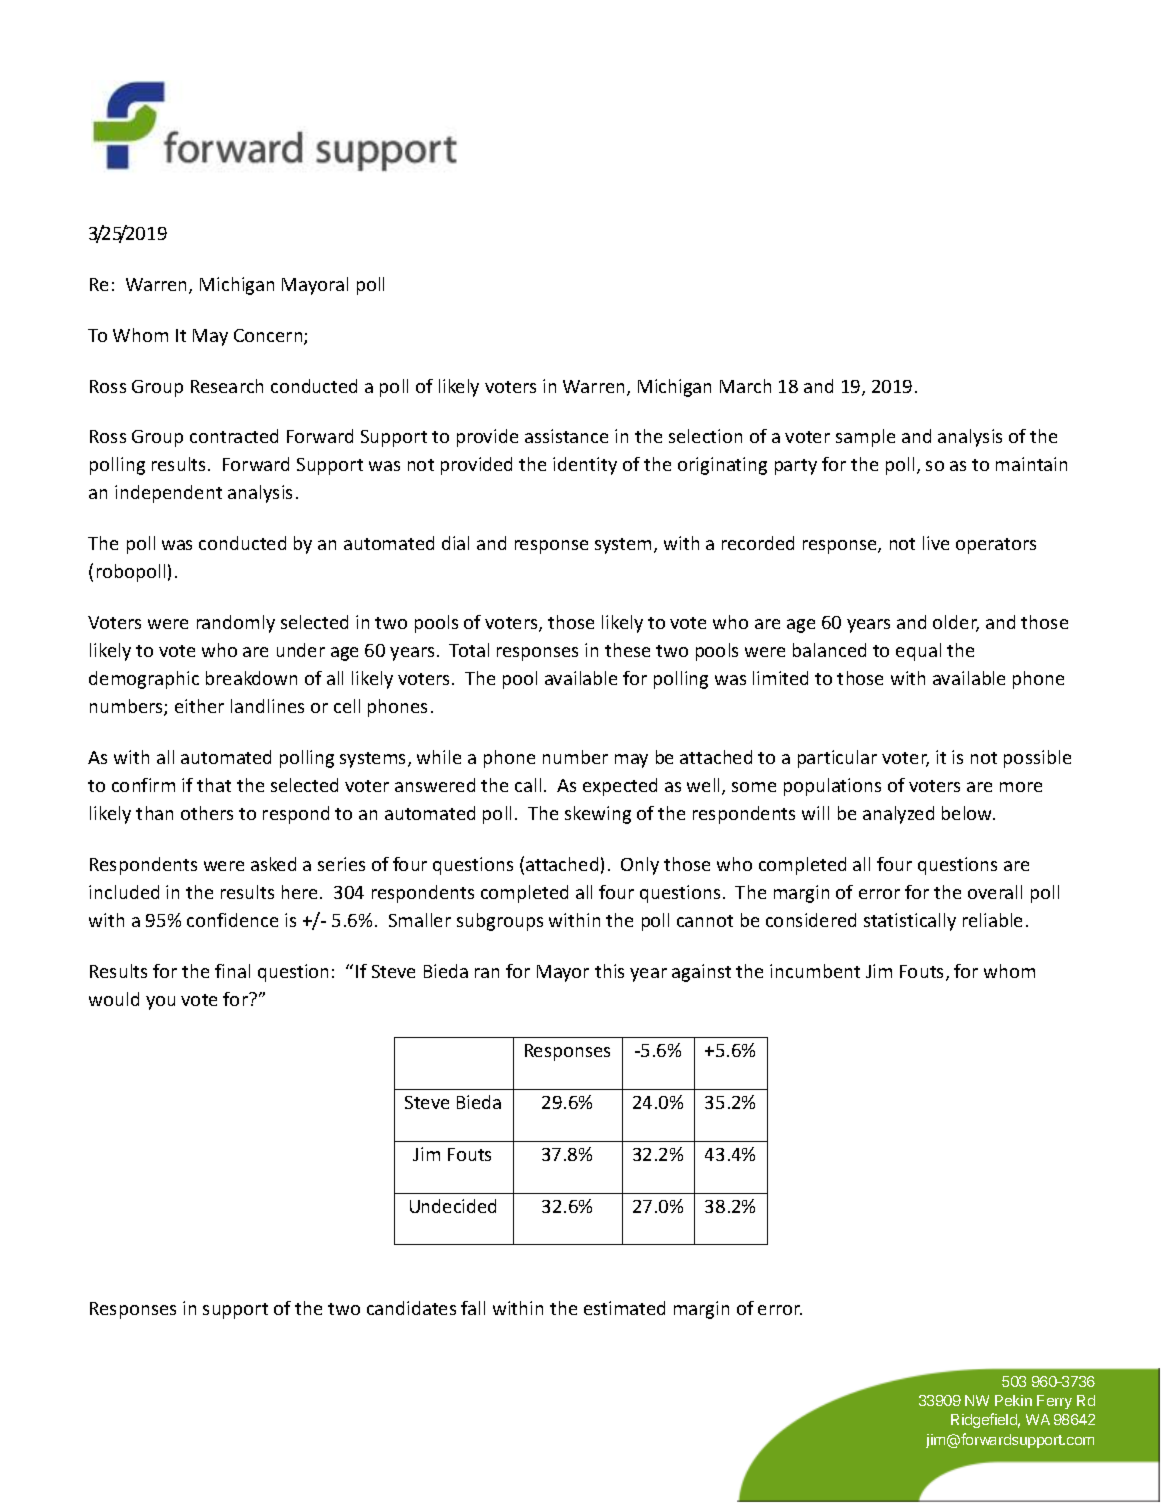 The image size is (1161, 1503). Describe the element at coordinates (566, 436) in the screenshot. I see `assistance` at that location.
